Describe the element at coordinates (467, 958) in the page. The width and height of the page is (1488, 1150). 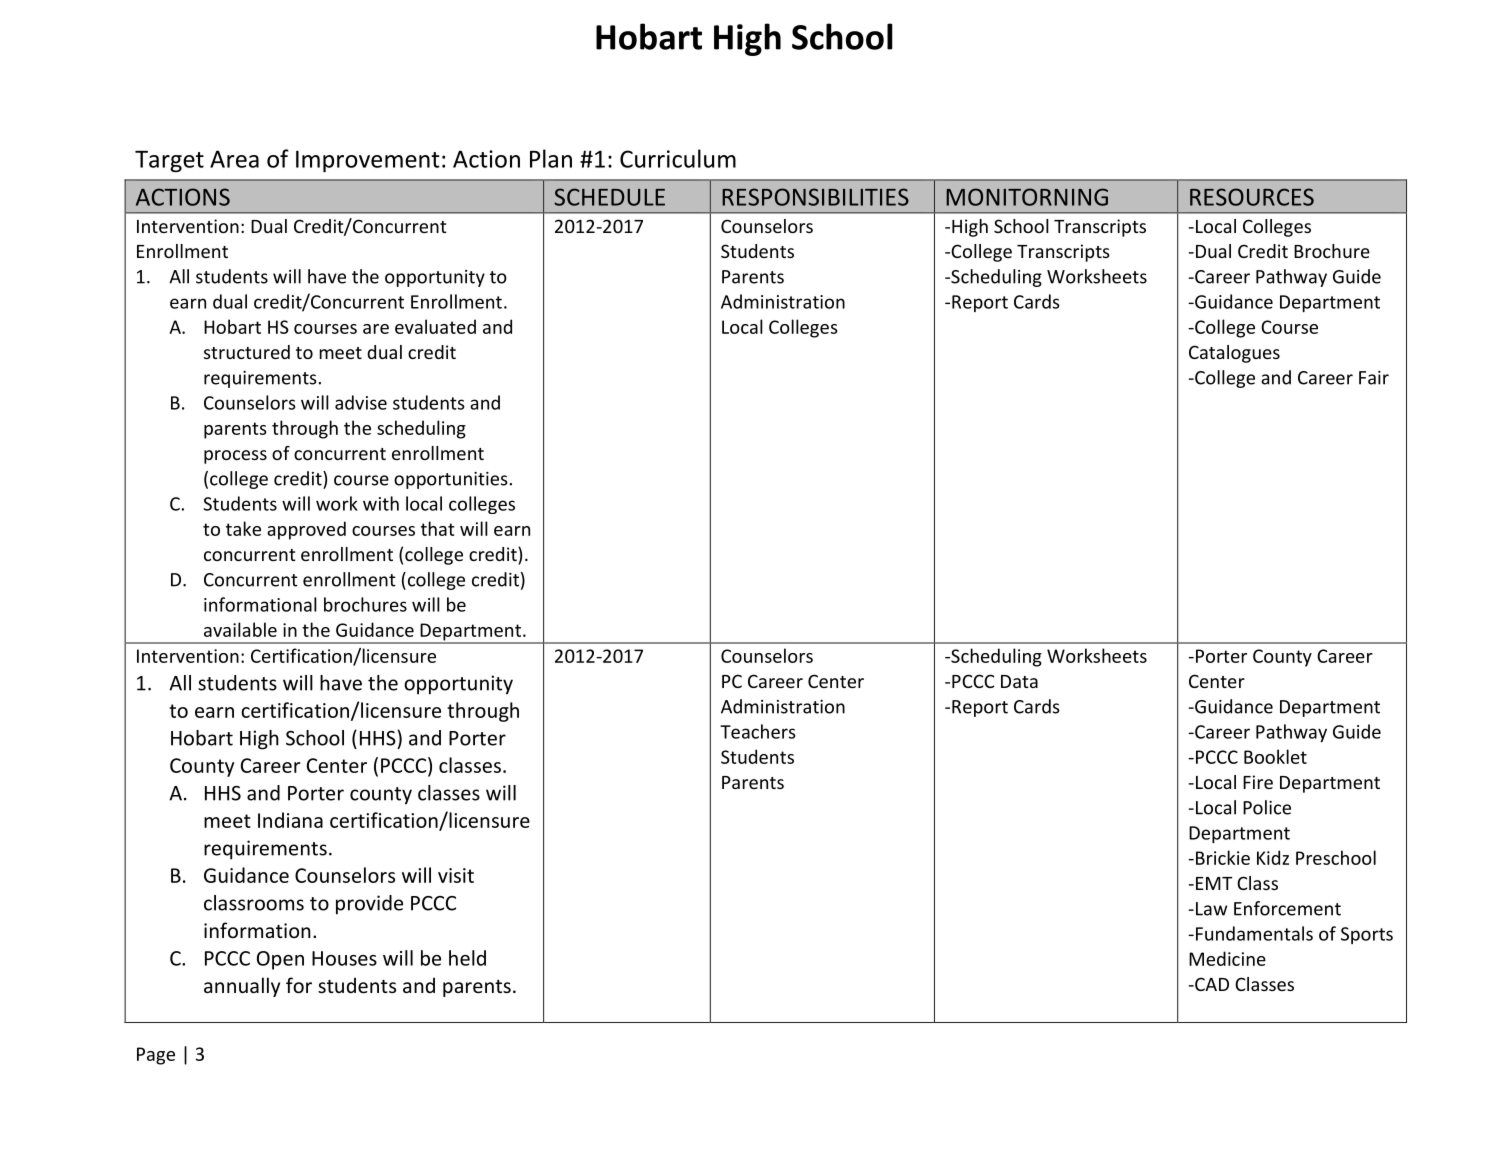
I see `held` at that location.
